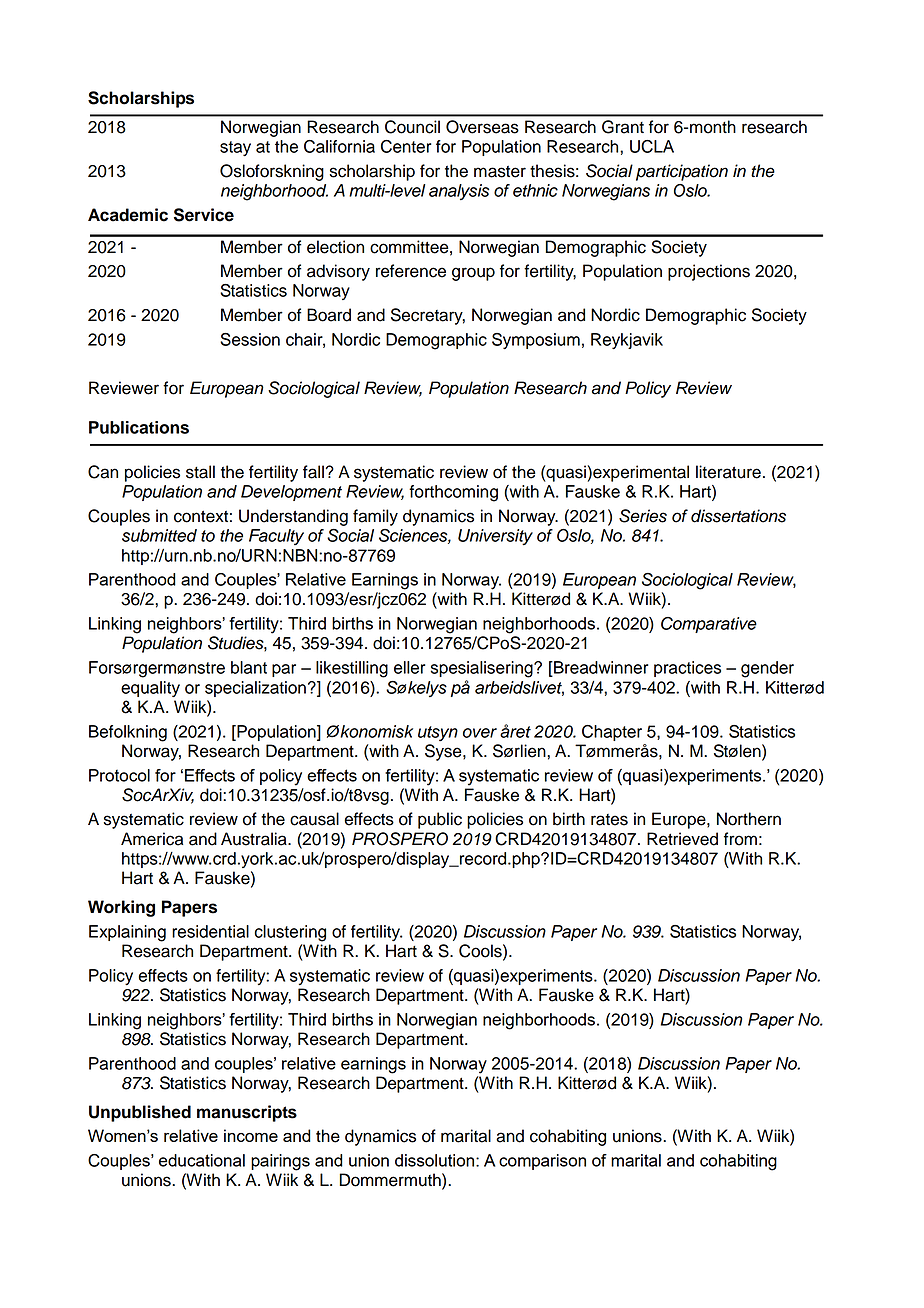 The width and height of the screenshot is (924, 1308). What do you see at coordinates (150, 689) in the screenshot?
I see `equality` at bounding box center [150, 689].
